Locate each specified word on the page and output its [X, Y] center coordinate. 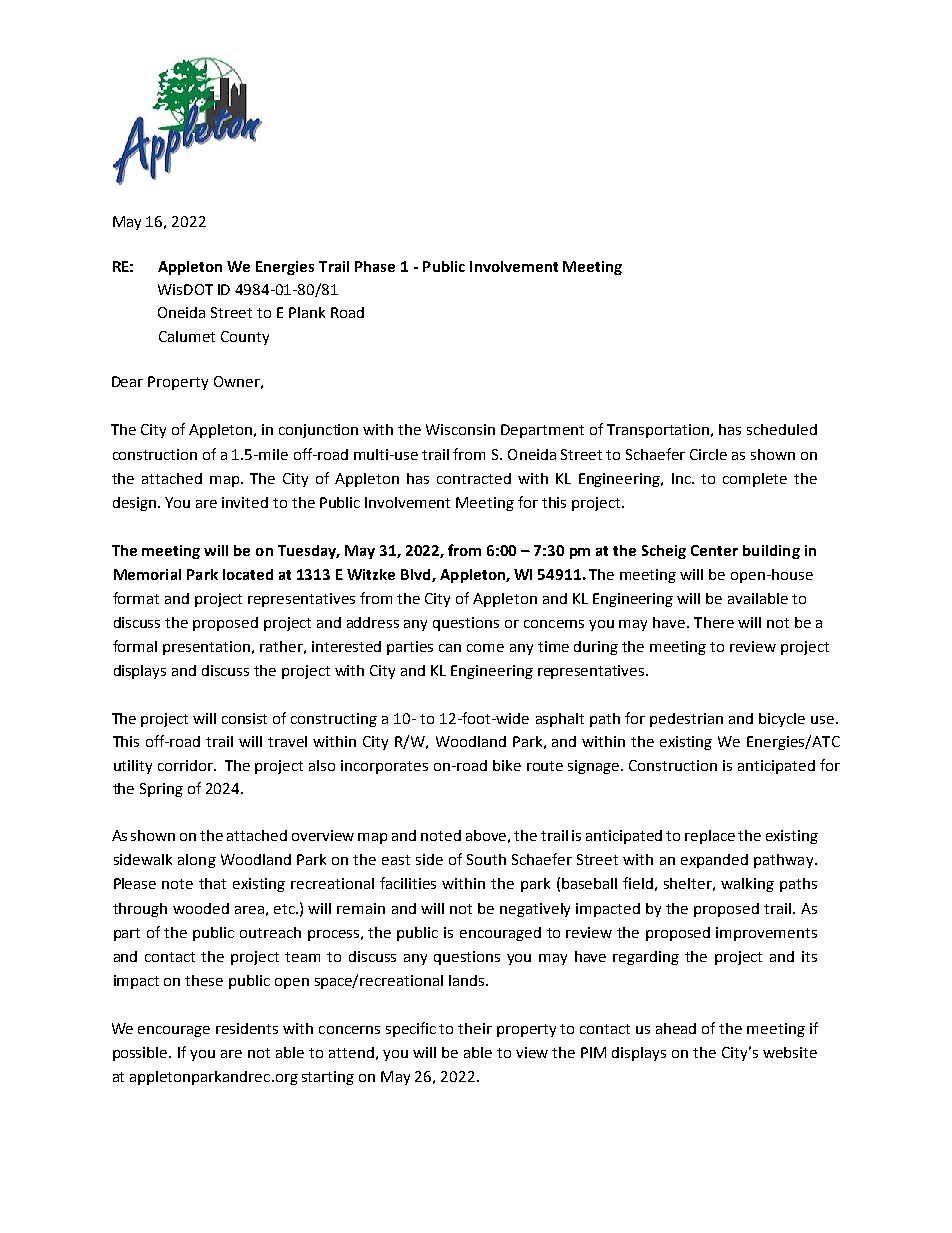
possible [141, 1054]
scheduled [782, 429]
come [485, 648]
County [245, 338]
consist [244, 718]
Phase [375, 266]
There [714, 622]
